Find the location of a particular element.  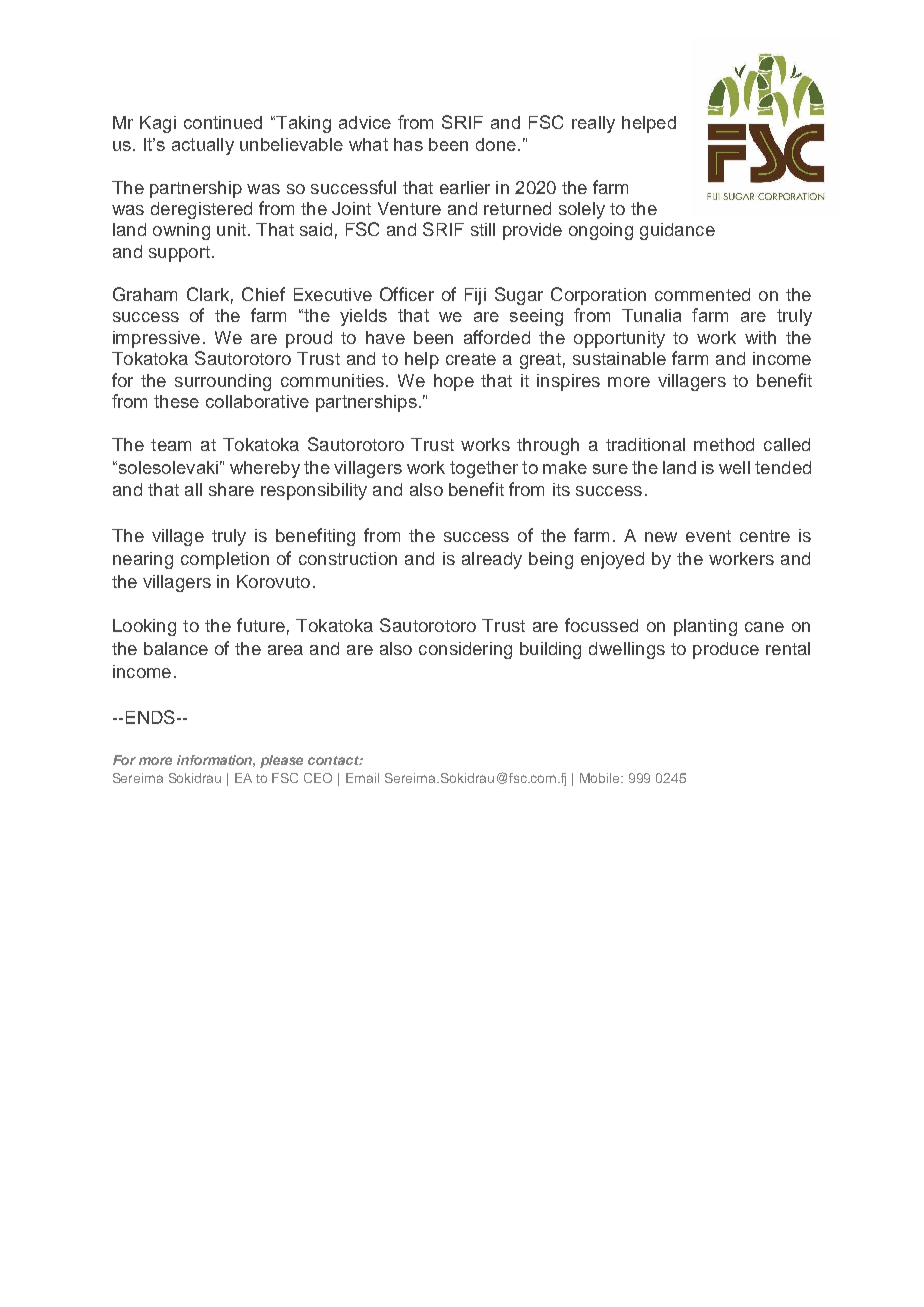

information is located at coordinates (216, 761).
